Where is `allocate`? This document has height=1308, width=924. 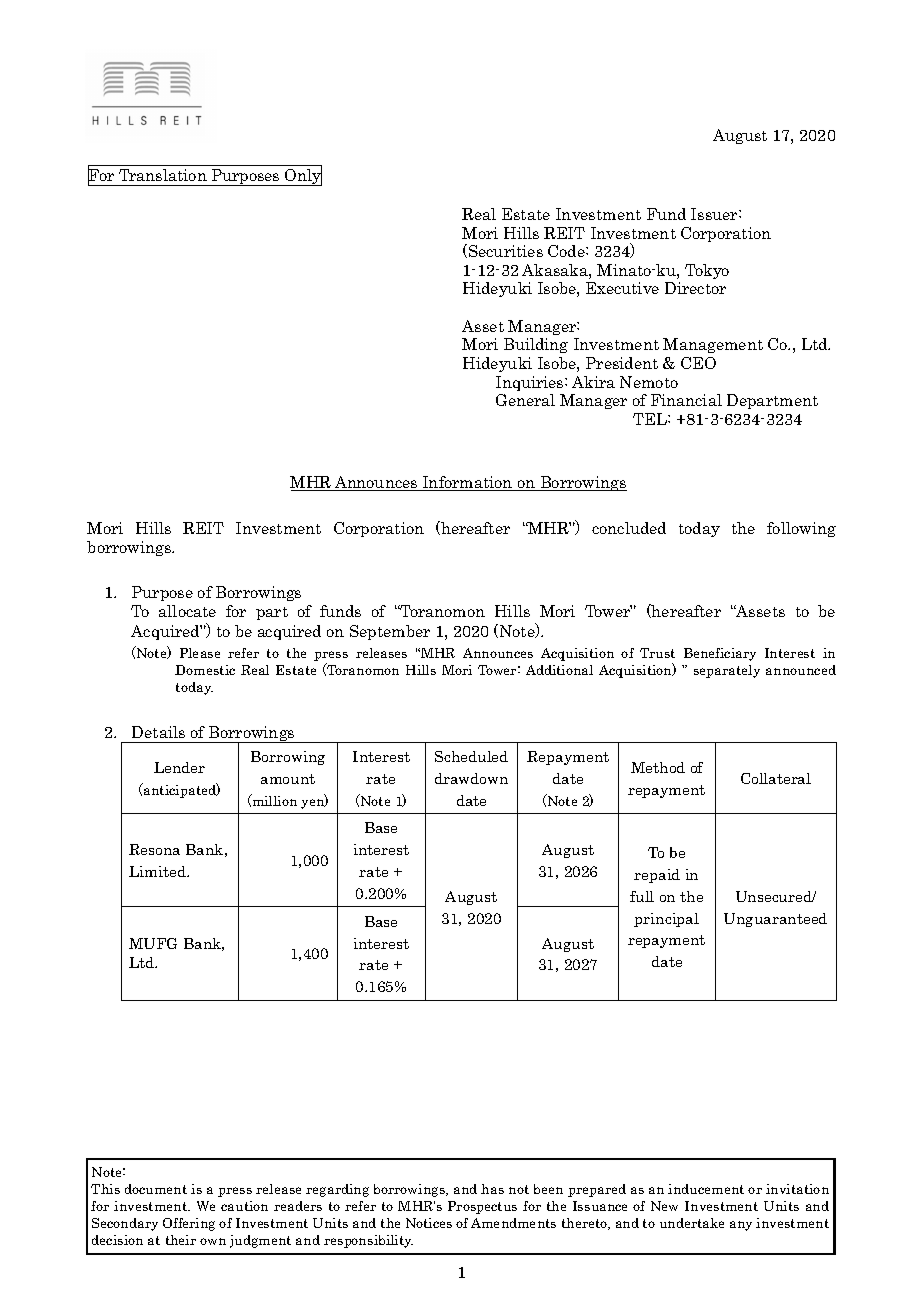 allocate is located at coordinates (187, 611).
